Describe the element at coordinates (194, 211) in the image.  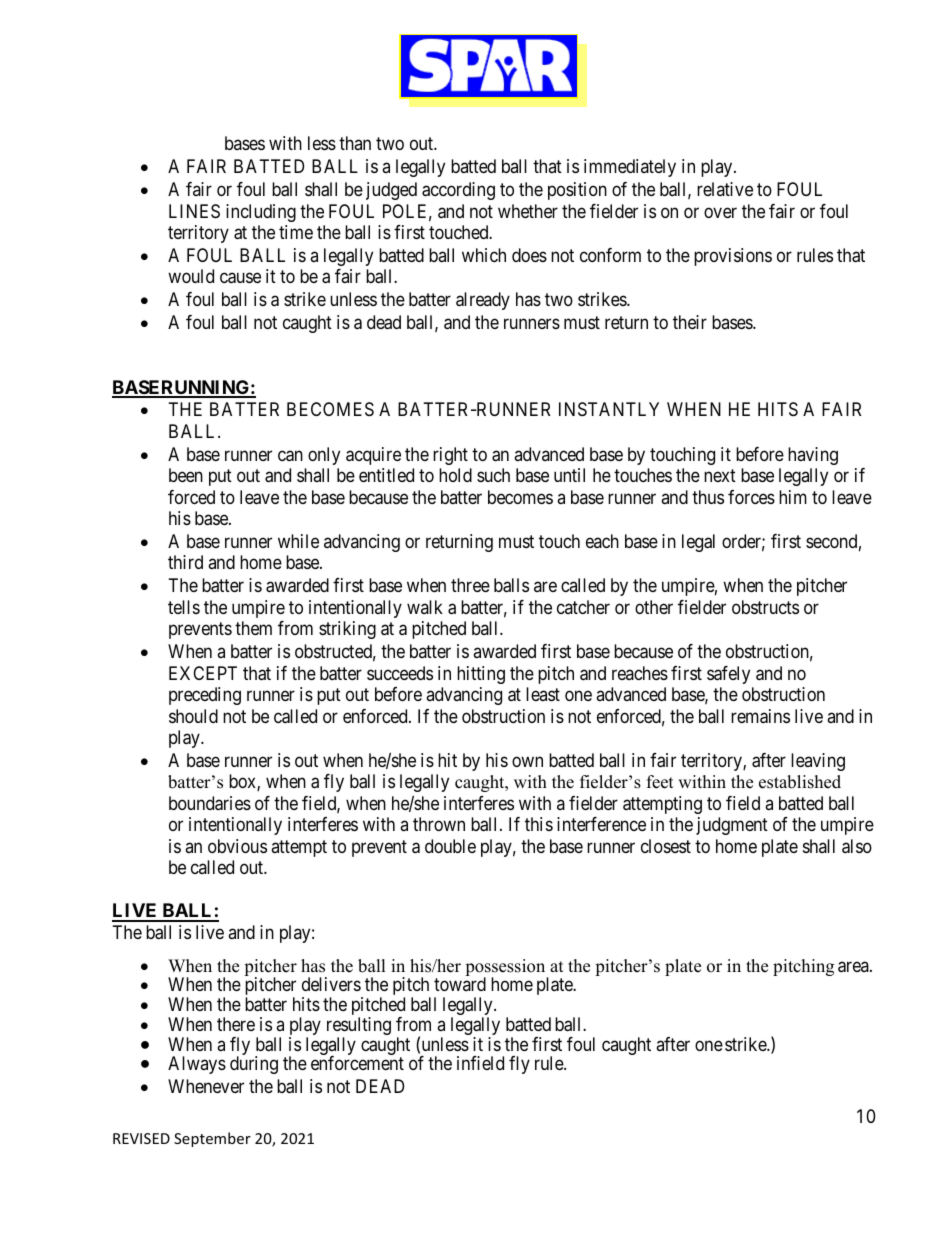
I see `LINES` at that location.
